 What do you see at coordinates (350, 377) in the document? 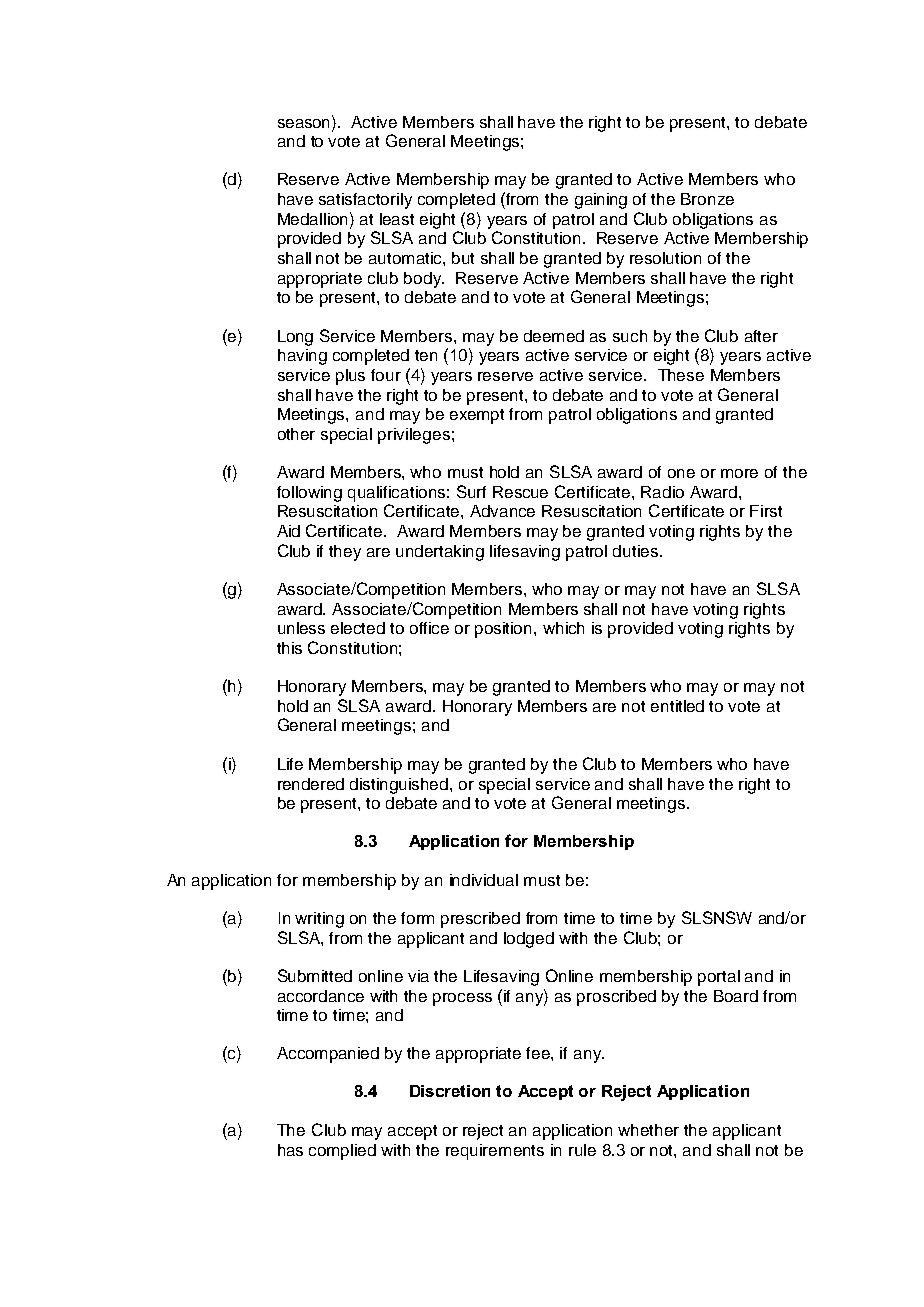
I see `plus` at bounding box center [350, 377].
